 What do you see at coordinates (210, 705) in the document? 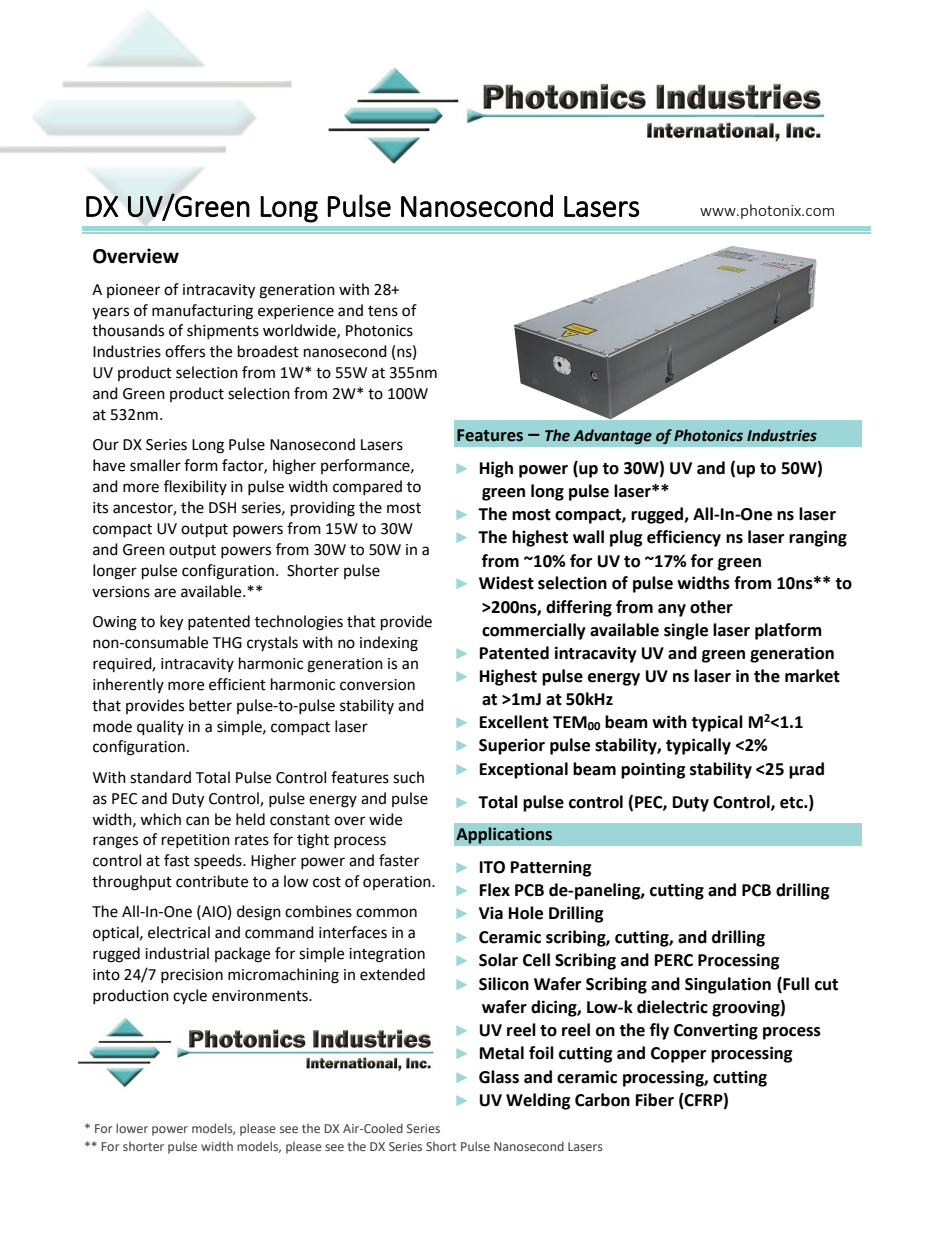
I see `better` at bounding box center [210, 705].
